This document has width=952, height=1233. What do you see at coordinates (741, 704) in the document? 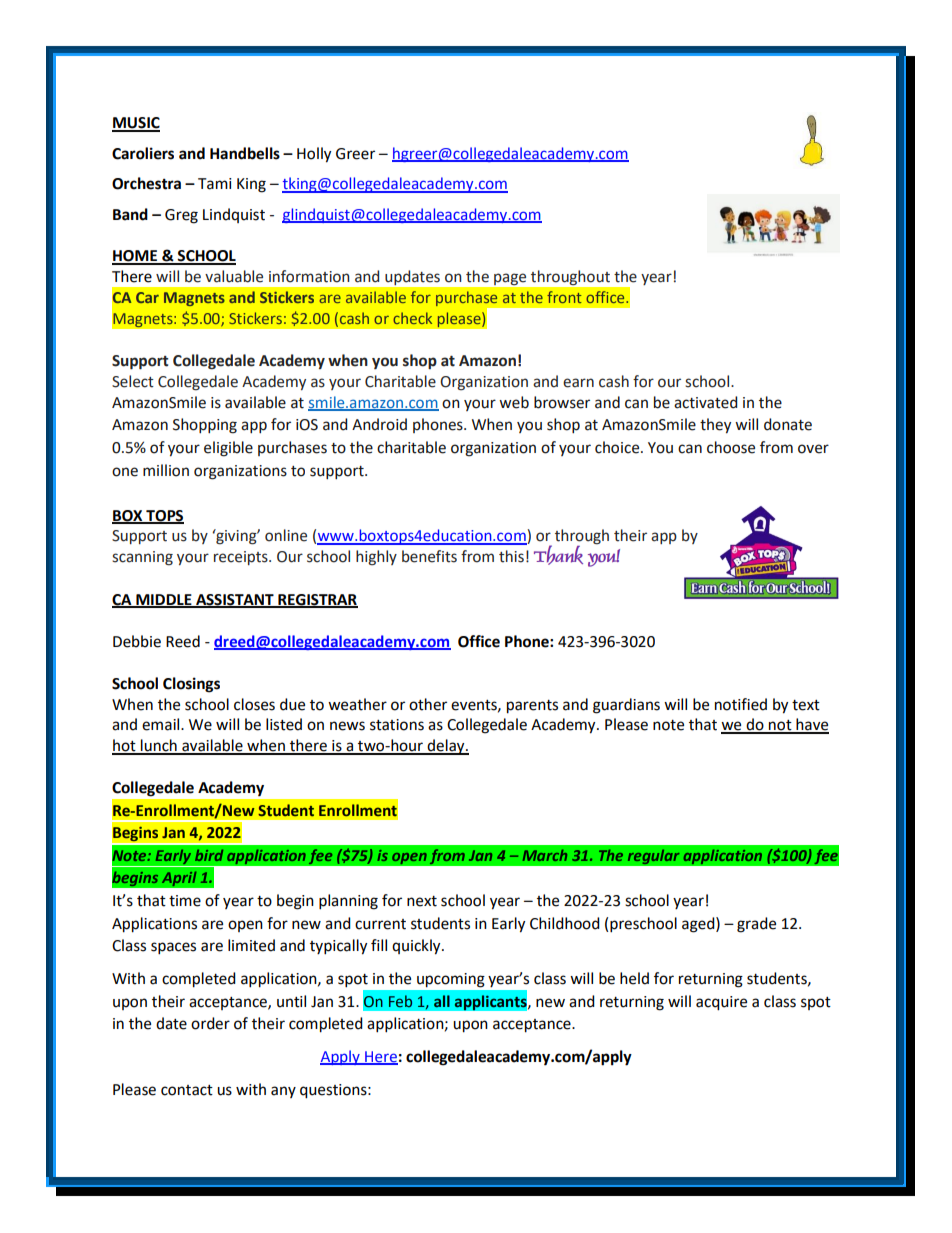
I see `notified` at bounding box center [741, 704].
